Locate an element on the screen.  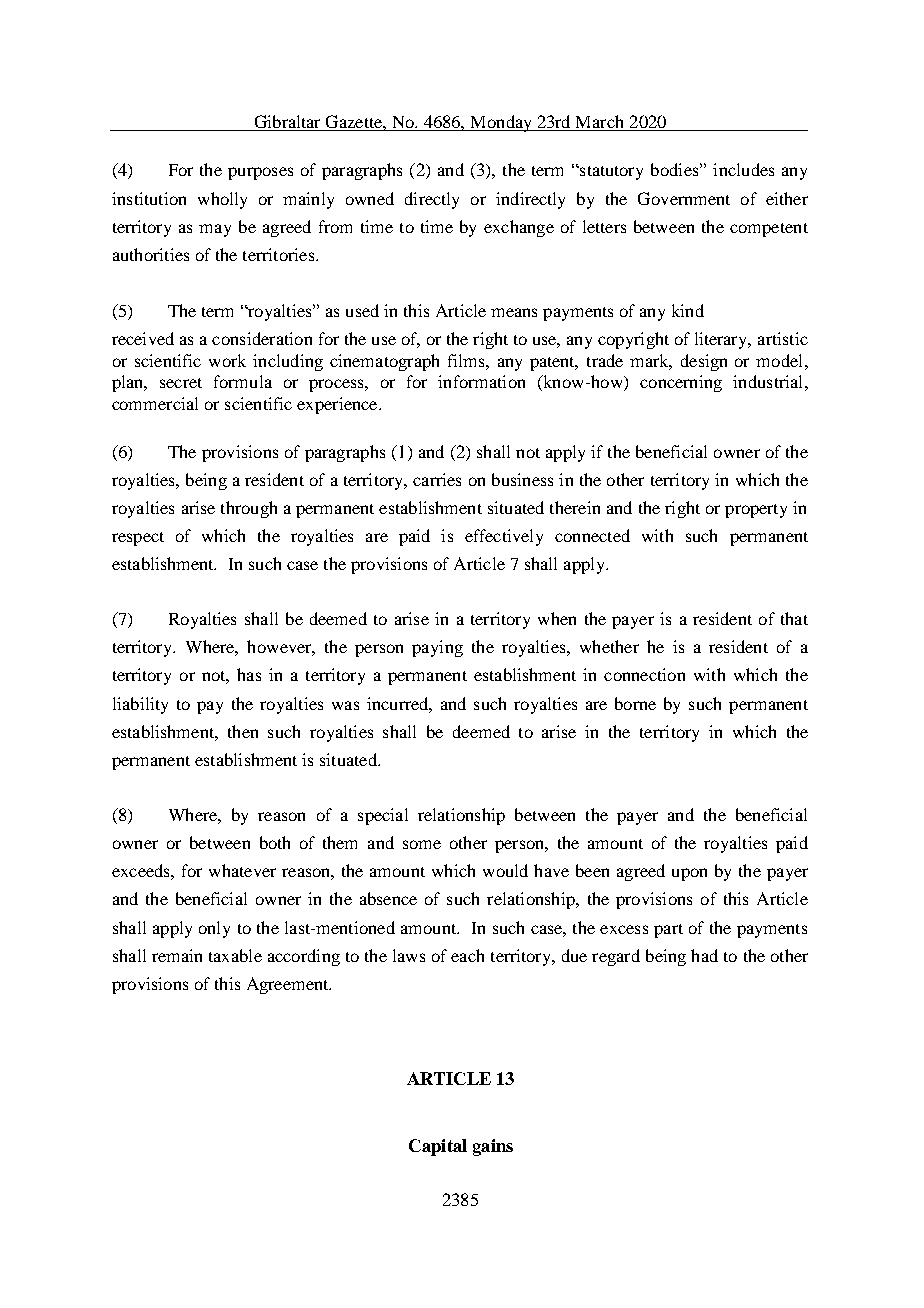
Agreement is located at coordinates (289, 985).
